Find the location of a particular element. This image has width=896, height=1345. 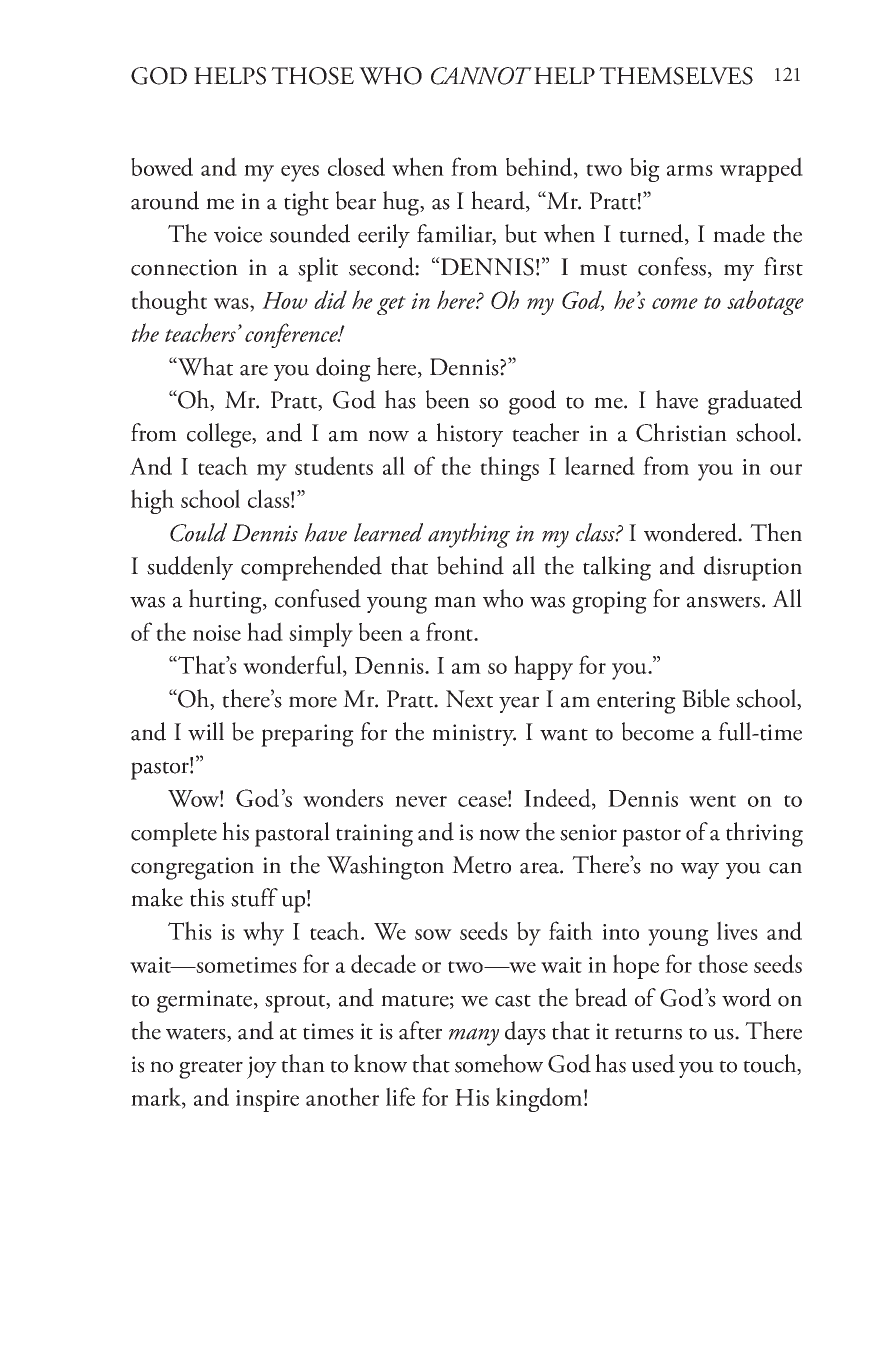

Metro is located at coordinates (481, 865).
